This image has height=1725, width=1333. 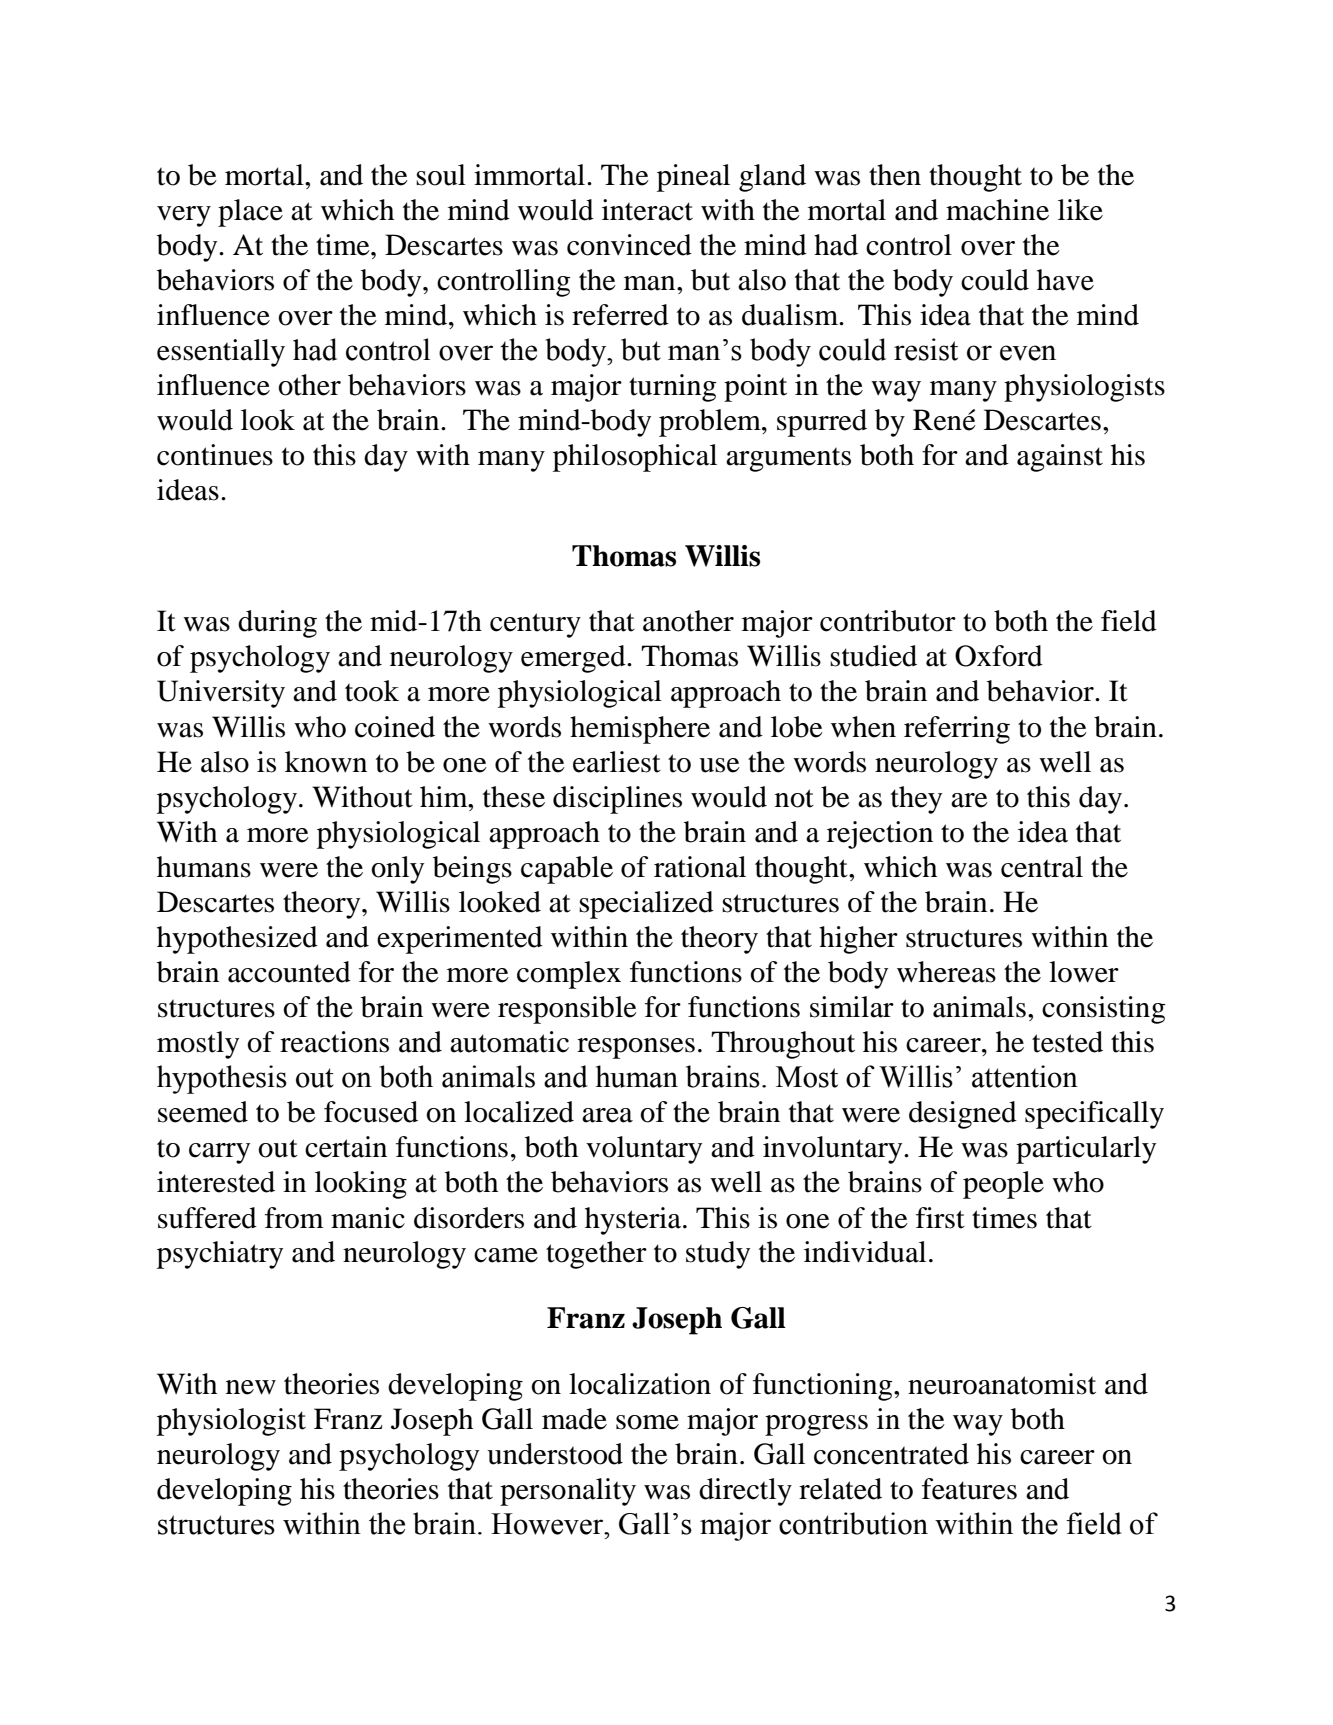 I want to click on place, so click(x=250, y=213).
